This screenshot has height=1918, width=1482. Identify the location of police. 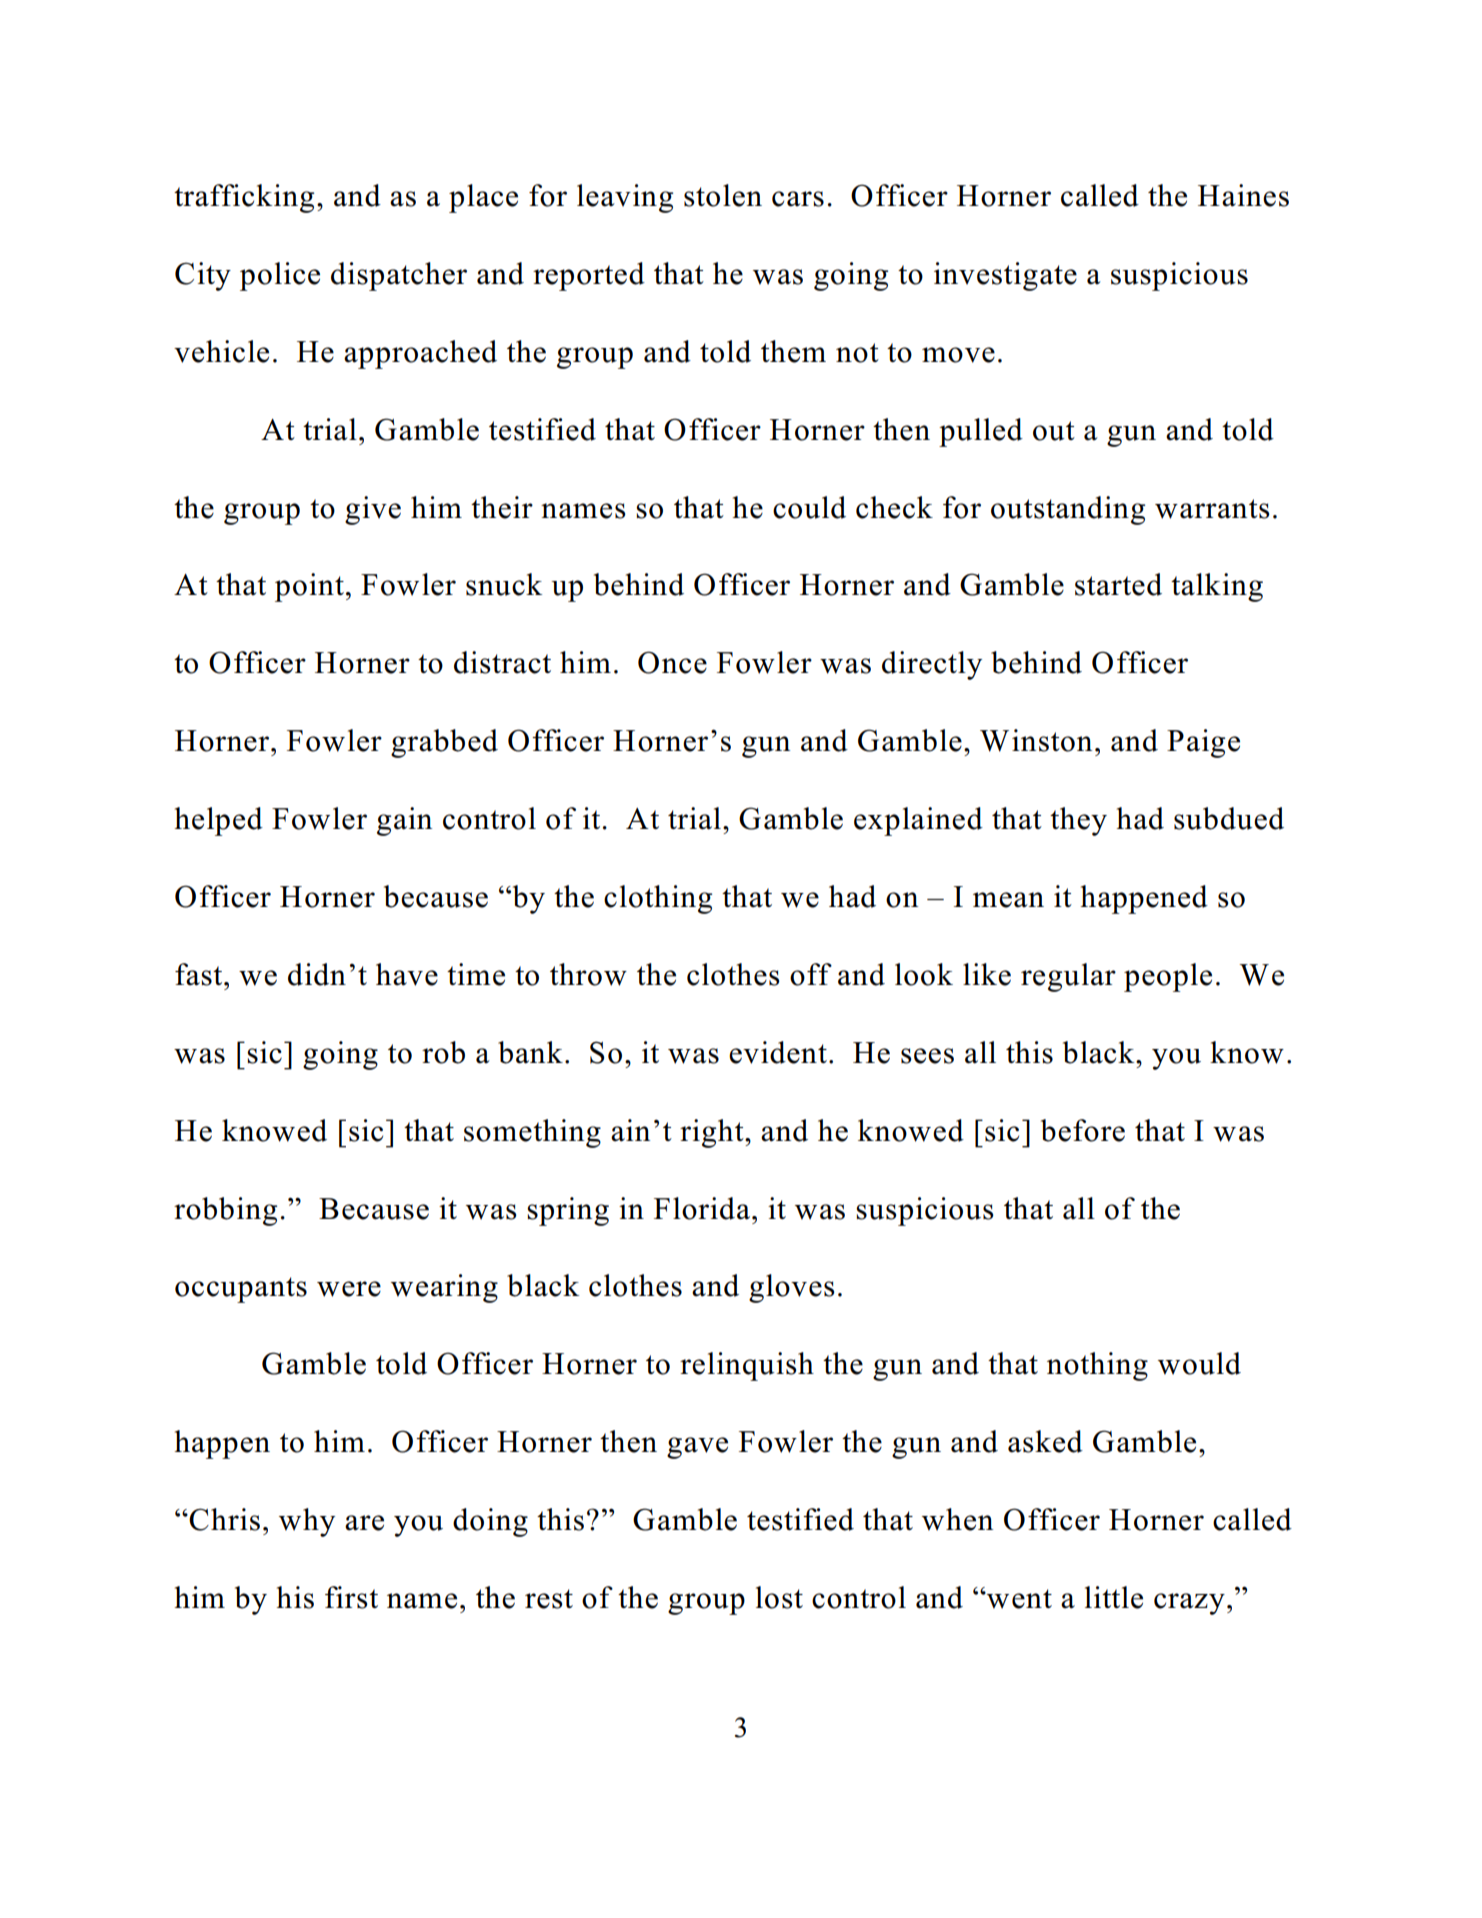
(280, 276).
